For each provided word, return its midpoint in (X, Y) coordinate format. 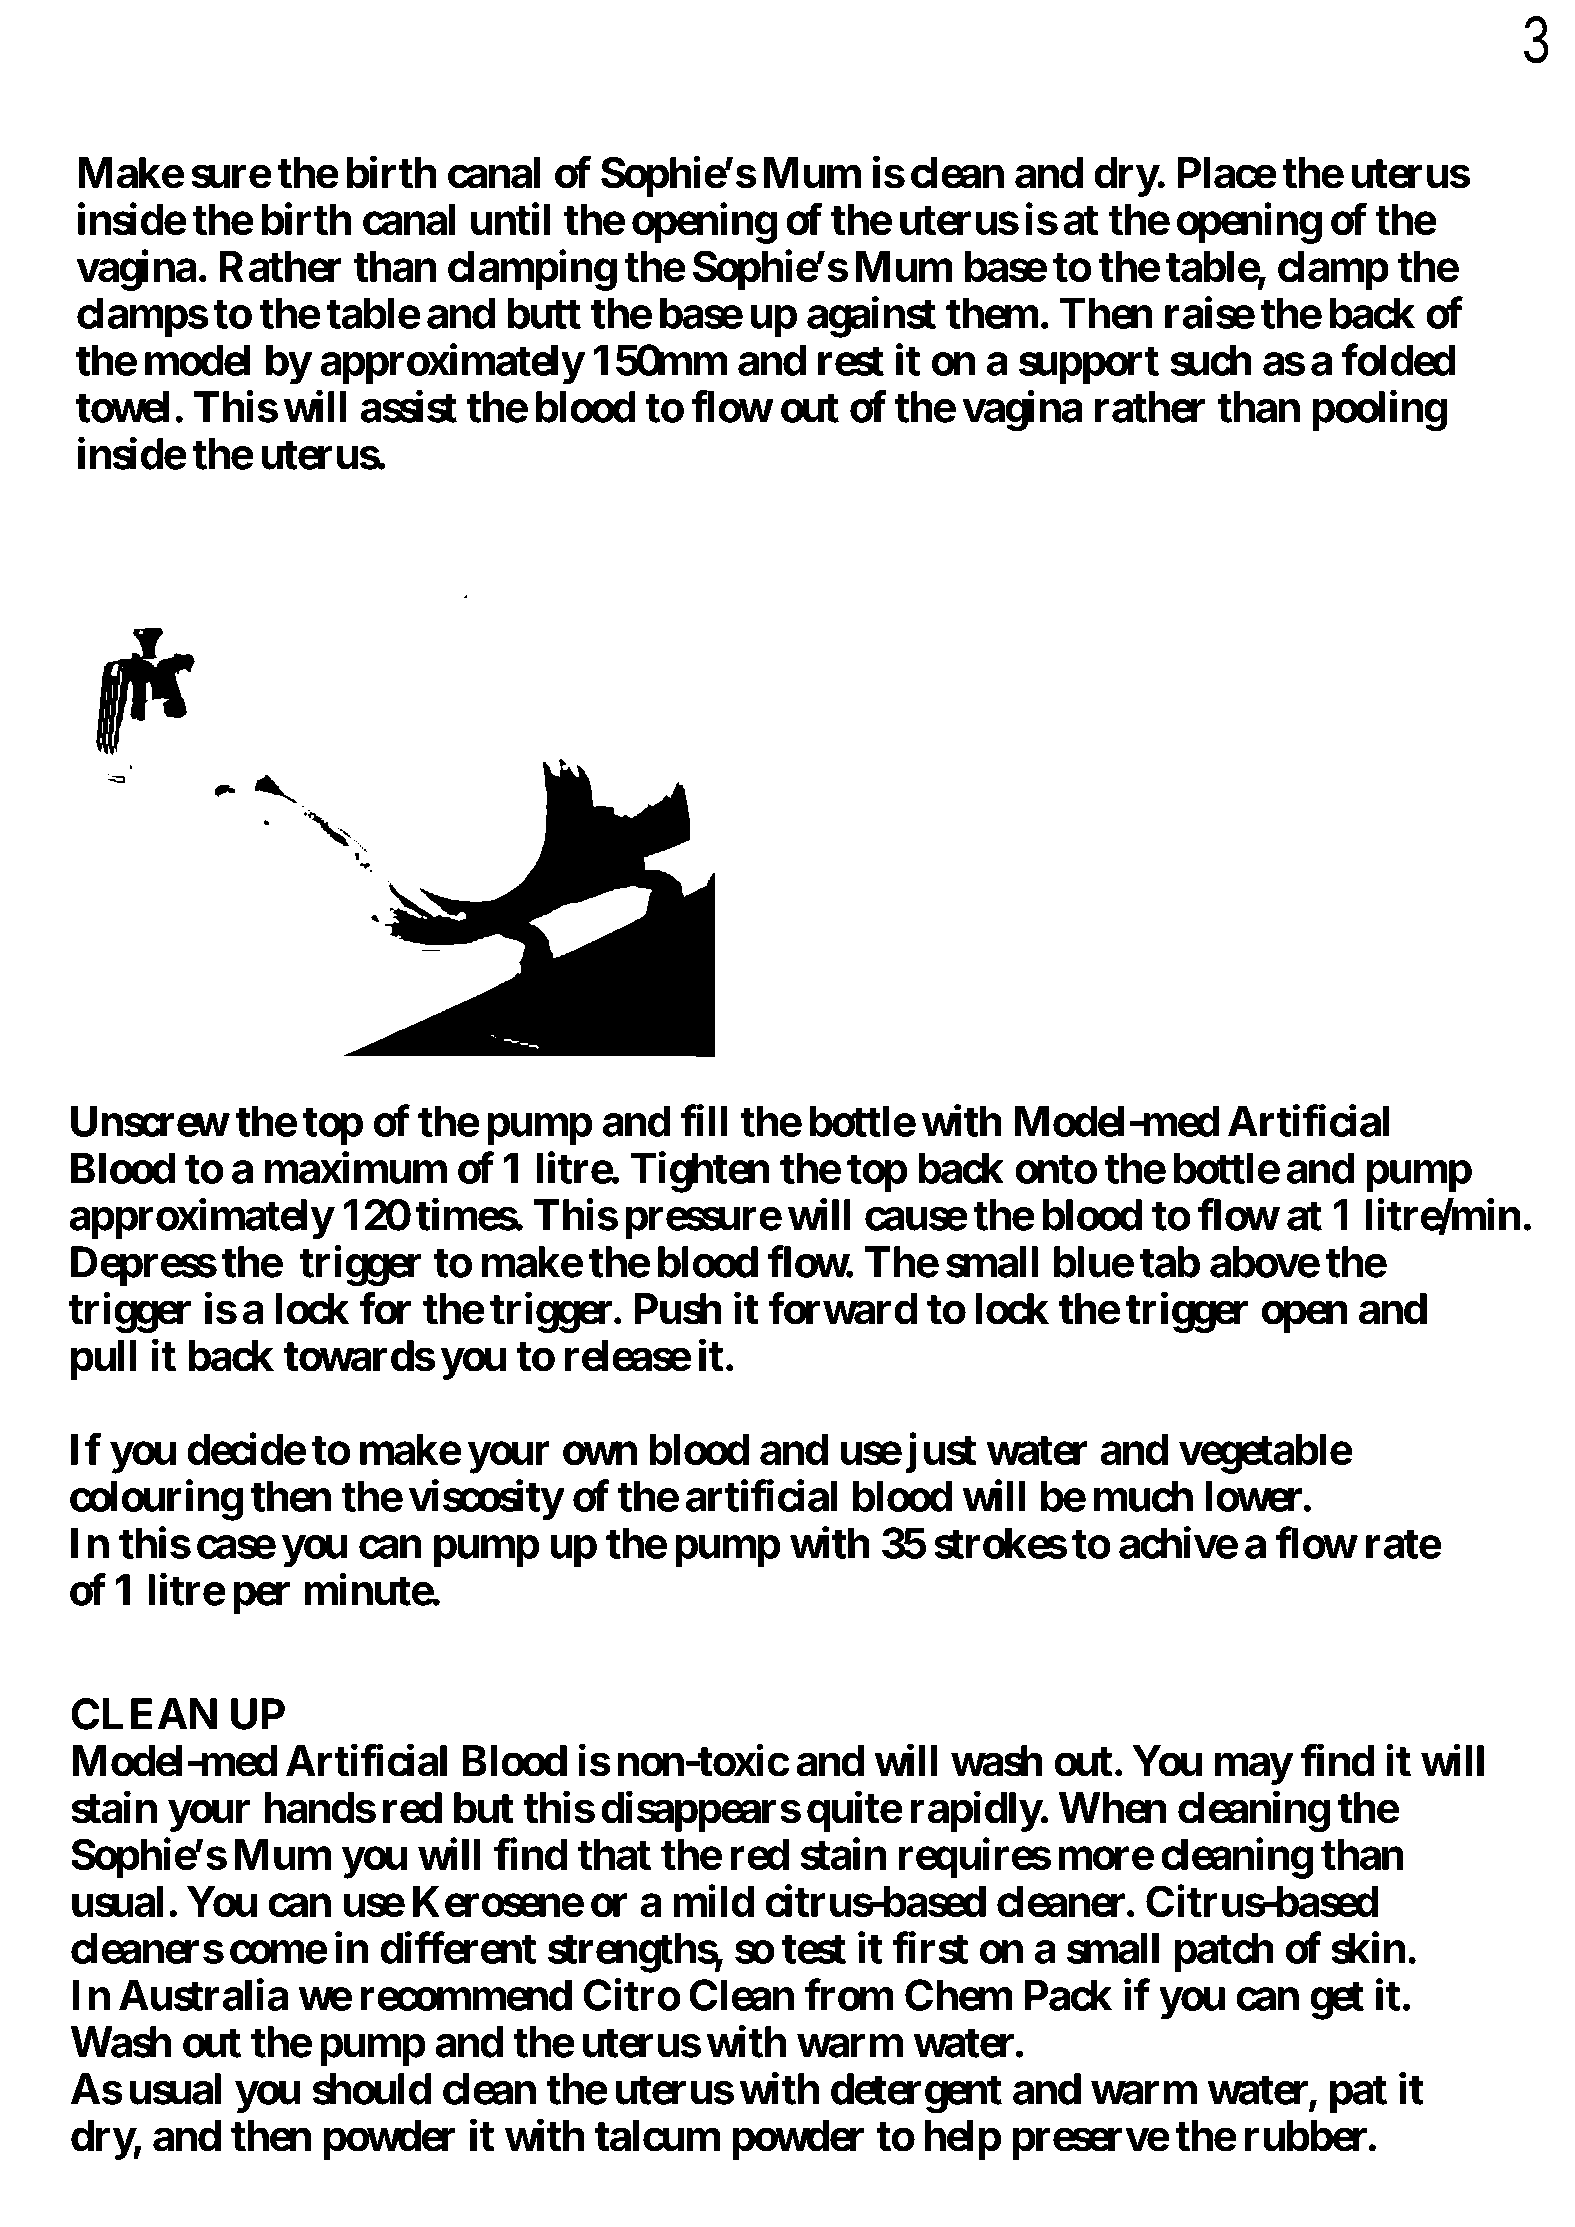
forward (842, 1308)
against (871, 317)
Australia (203, 1995)
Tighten (700, 1172)
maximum (356, 1168)
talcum (657, 2136)
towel (122, 407)
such (1211, 360)
